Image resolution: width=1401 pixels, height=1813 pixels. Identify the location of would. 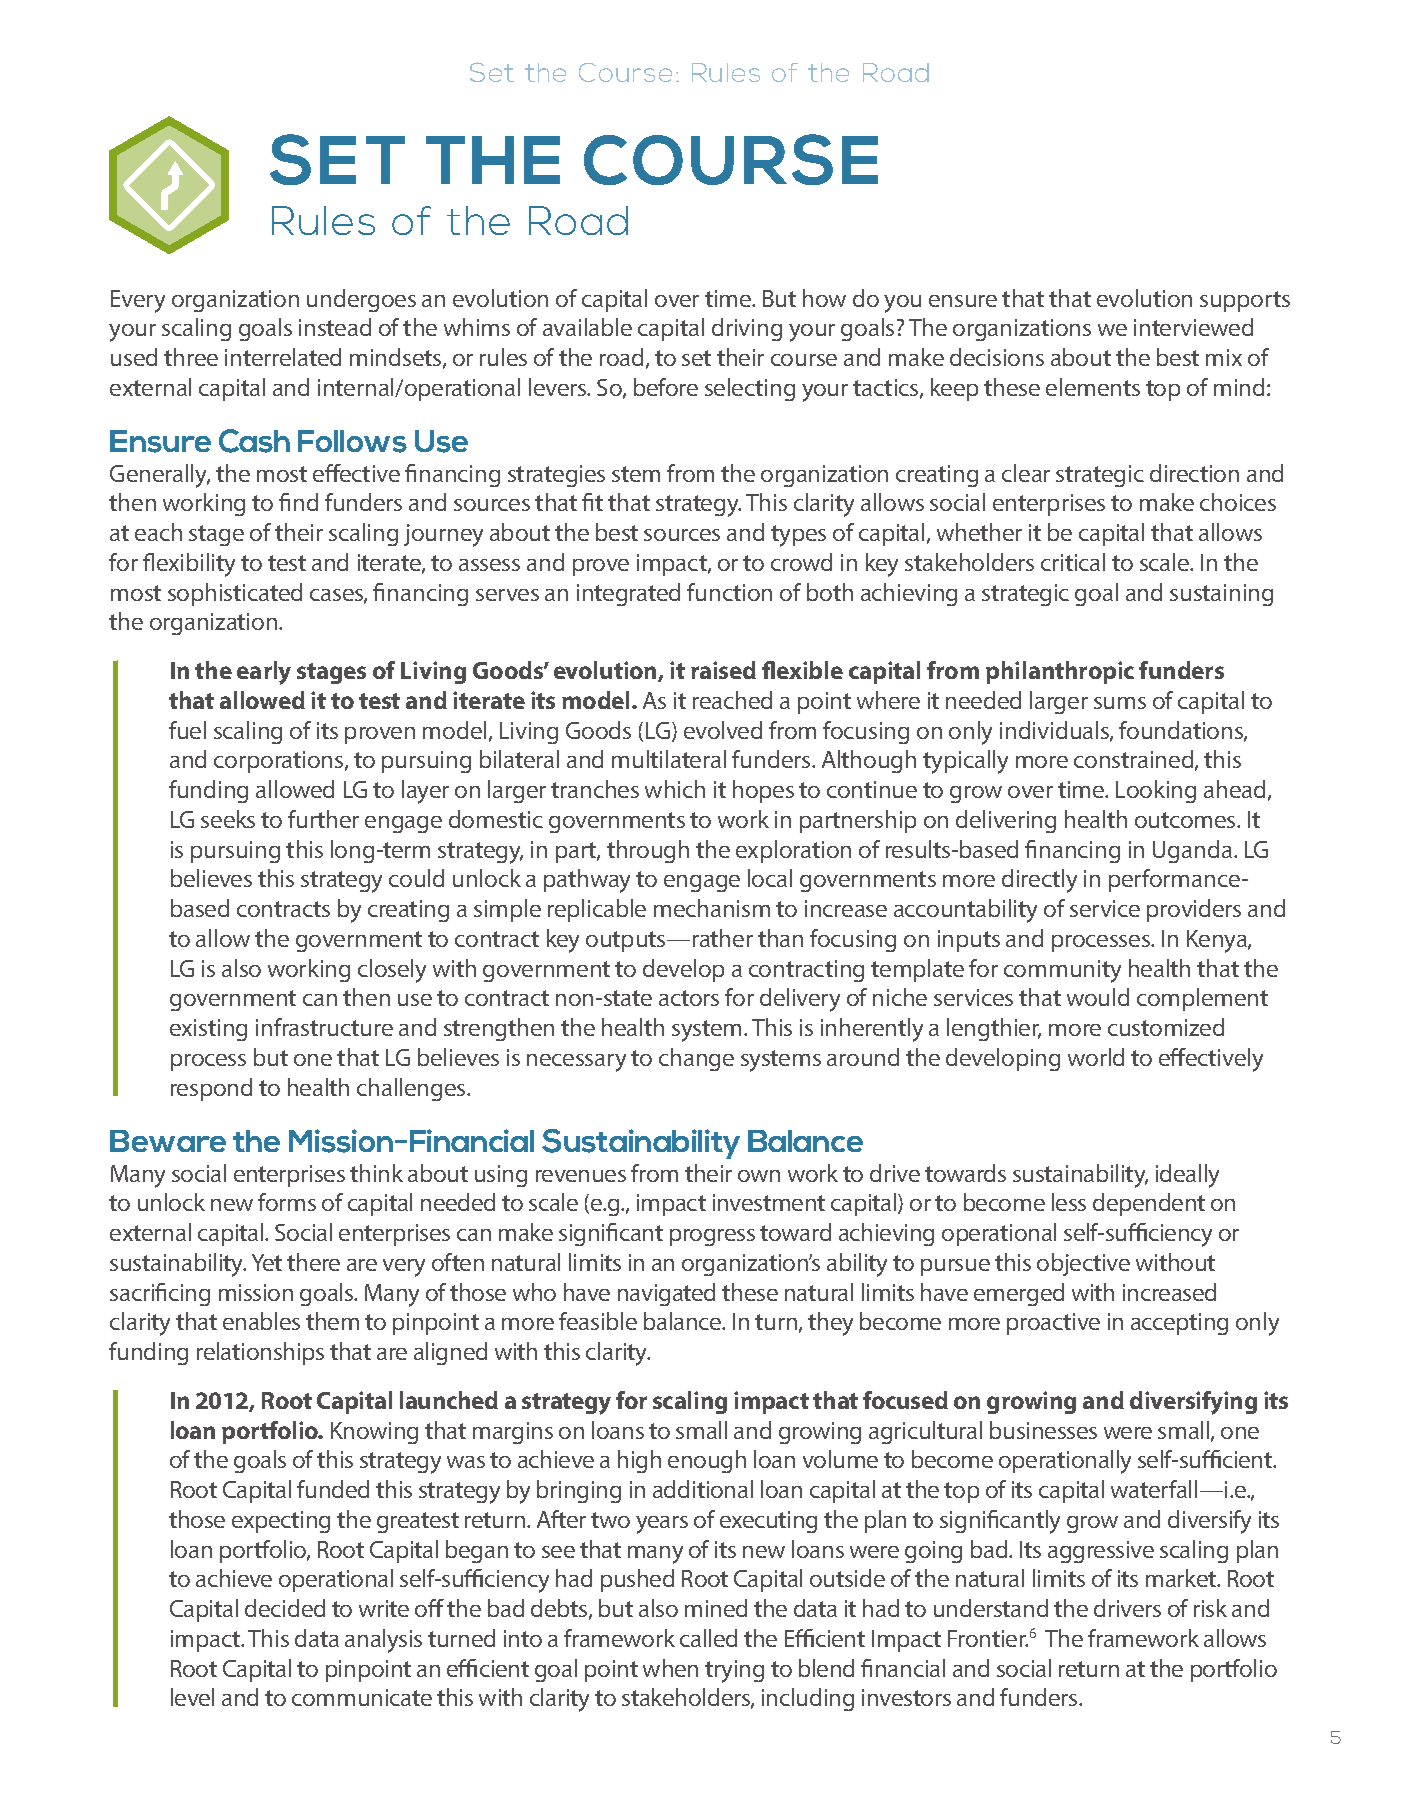
(1098, 997).
